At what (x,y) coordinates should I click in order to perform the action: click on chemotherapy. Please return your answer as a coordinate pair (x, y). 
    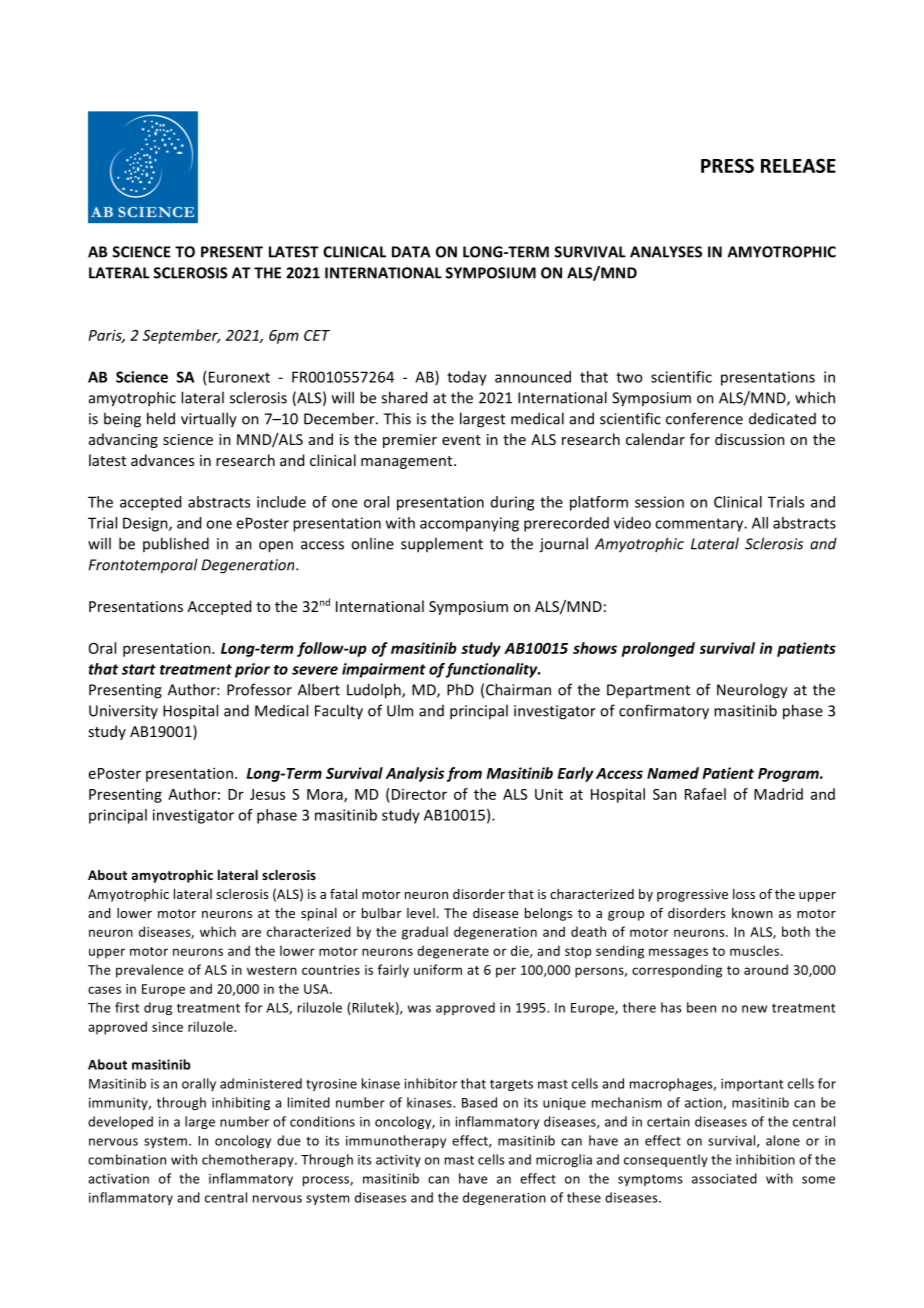
    Looking at the image, I should click on (249, 1160).
